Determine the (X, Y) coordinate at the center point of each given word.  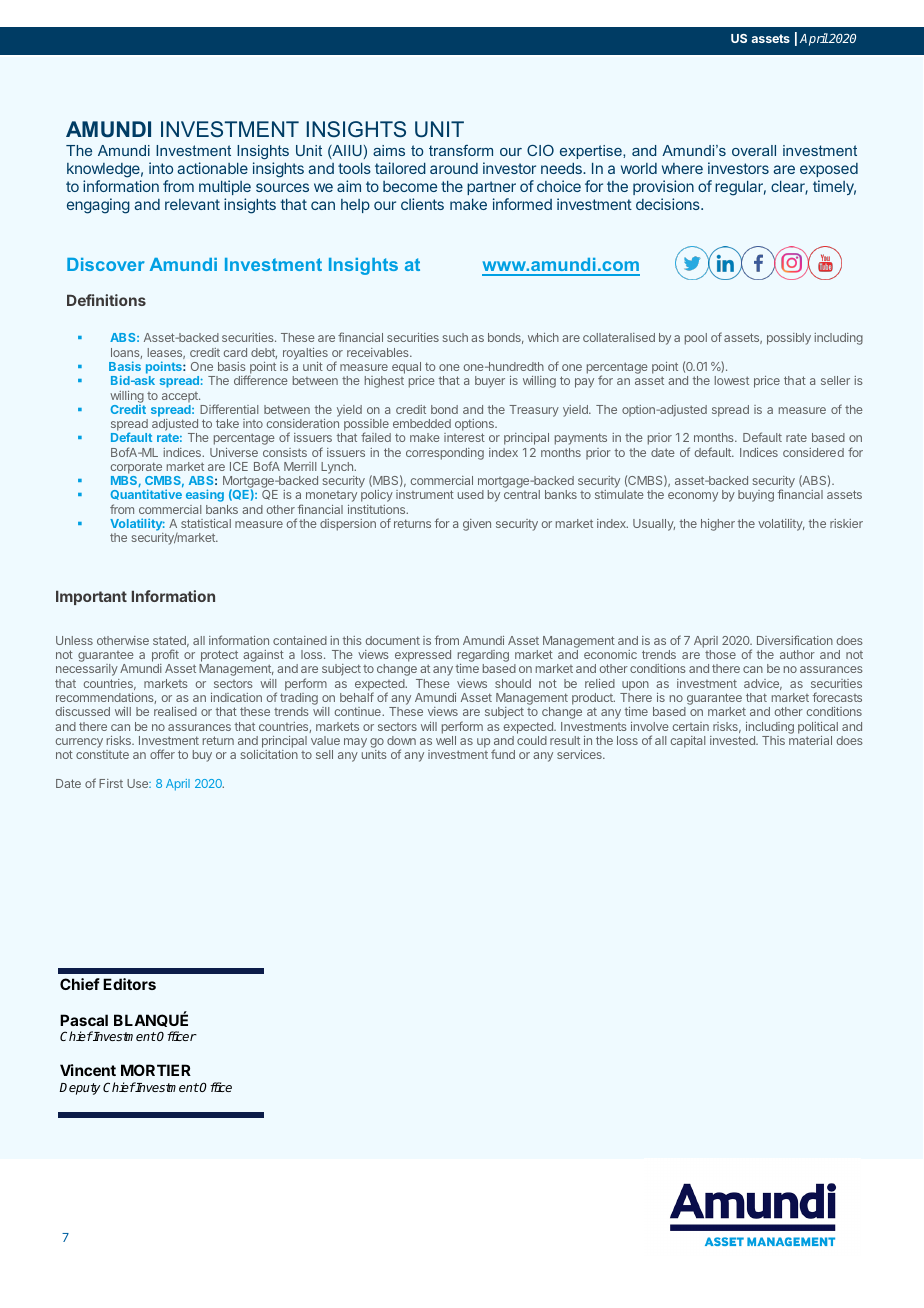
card (235, 352)
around (454, 168)
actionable (212, 168)
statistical (206, 523)
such (455, 337)
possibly (789, 339)
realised (175, 711)
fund (503, 754)
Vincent (88, 1070)
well (446, 740)
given (477, 525)
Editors (129, 984)
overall (754, 150)
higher (718, 525)
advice (763, 684)
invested (733, 740)
